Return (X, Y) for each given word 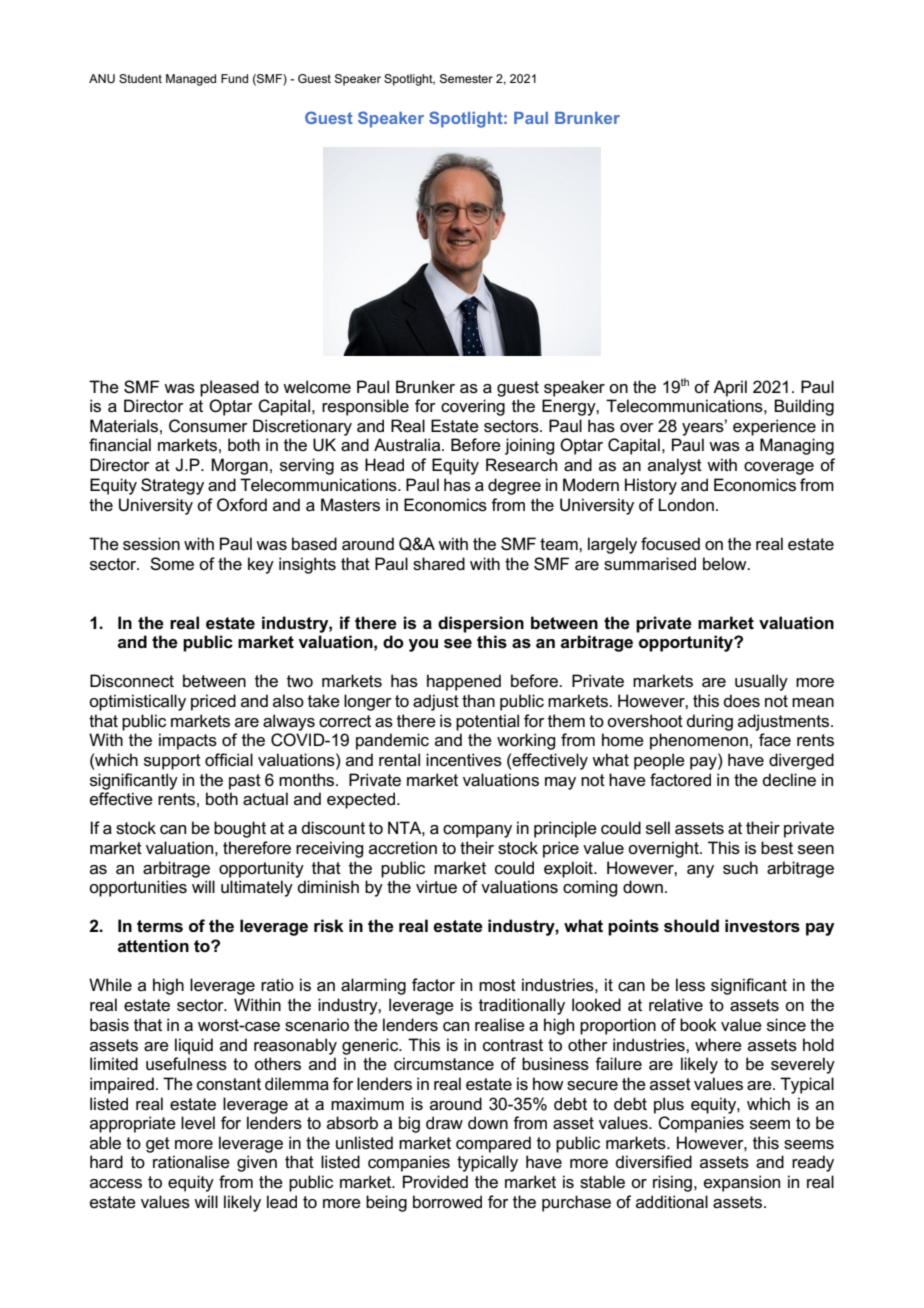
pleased (229, 388)
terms (160, 926)
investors (762, 926)
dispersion (481, 624)
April (730, 388)
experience (774, 427)
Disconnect (132, 681)
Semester (466, 78)
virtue (436, 886)
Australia (408, 445)
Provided (435, 1181)
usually (761, 682)
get (158, 1145)
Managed (191, 80)
